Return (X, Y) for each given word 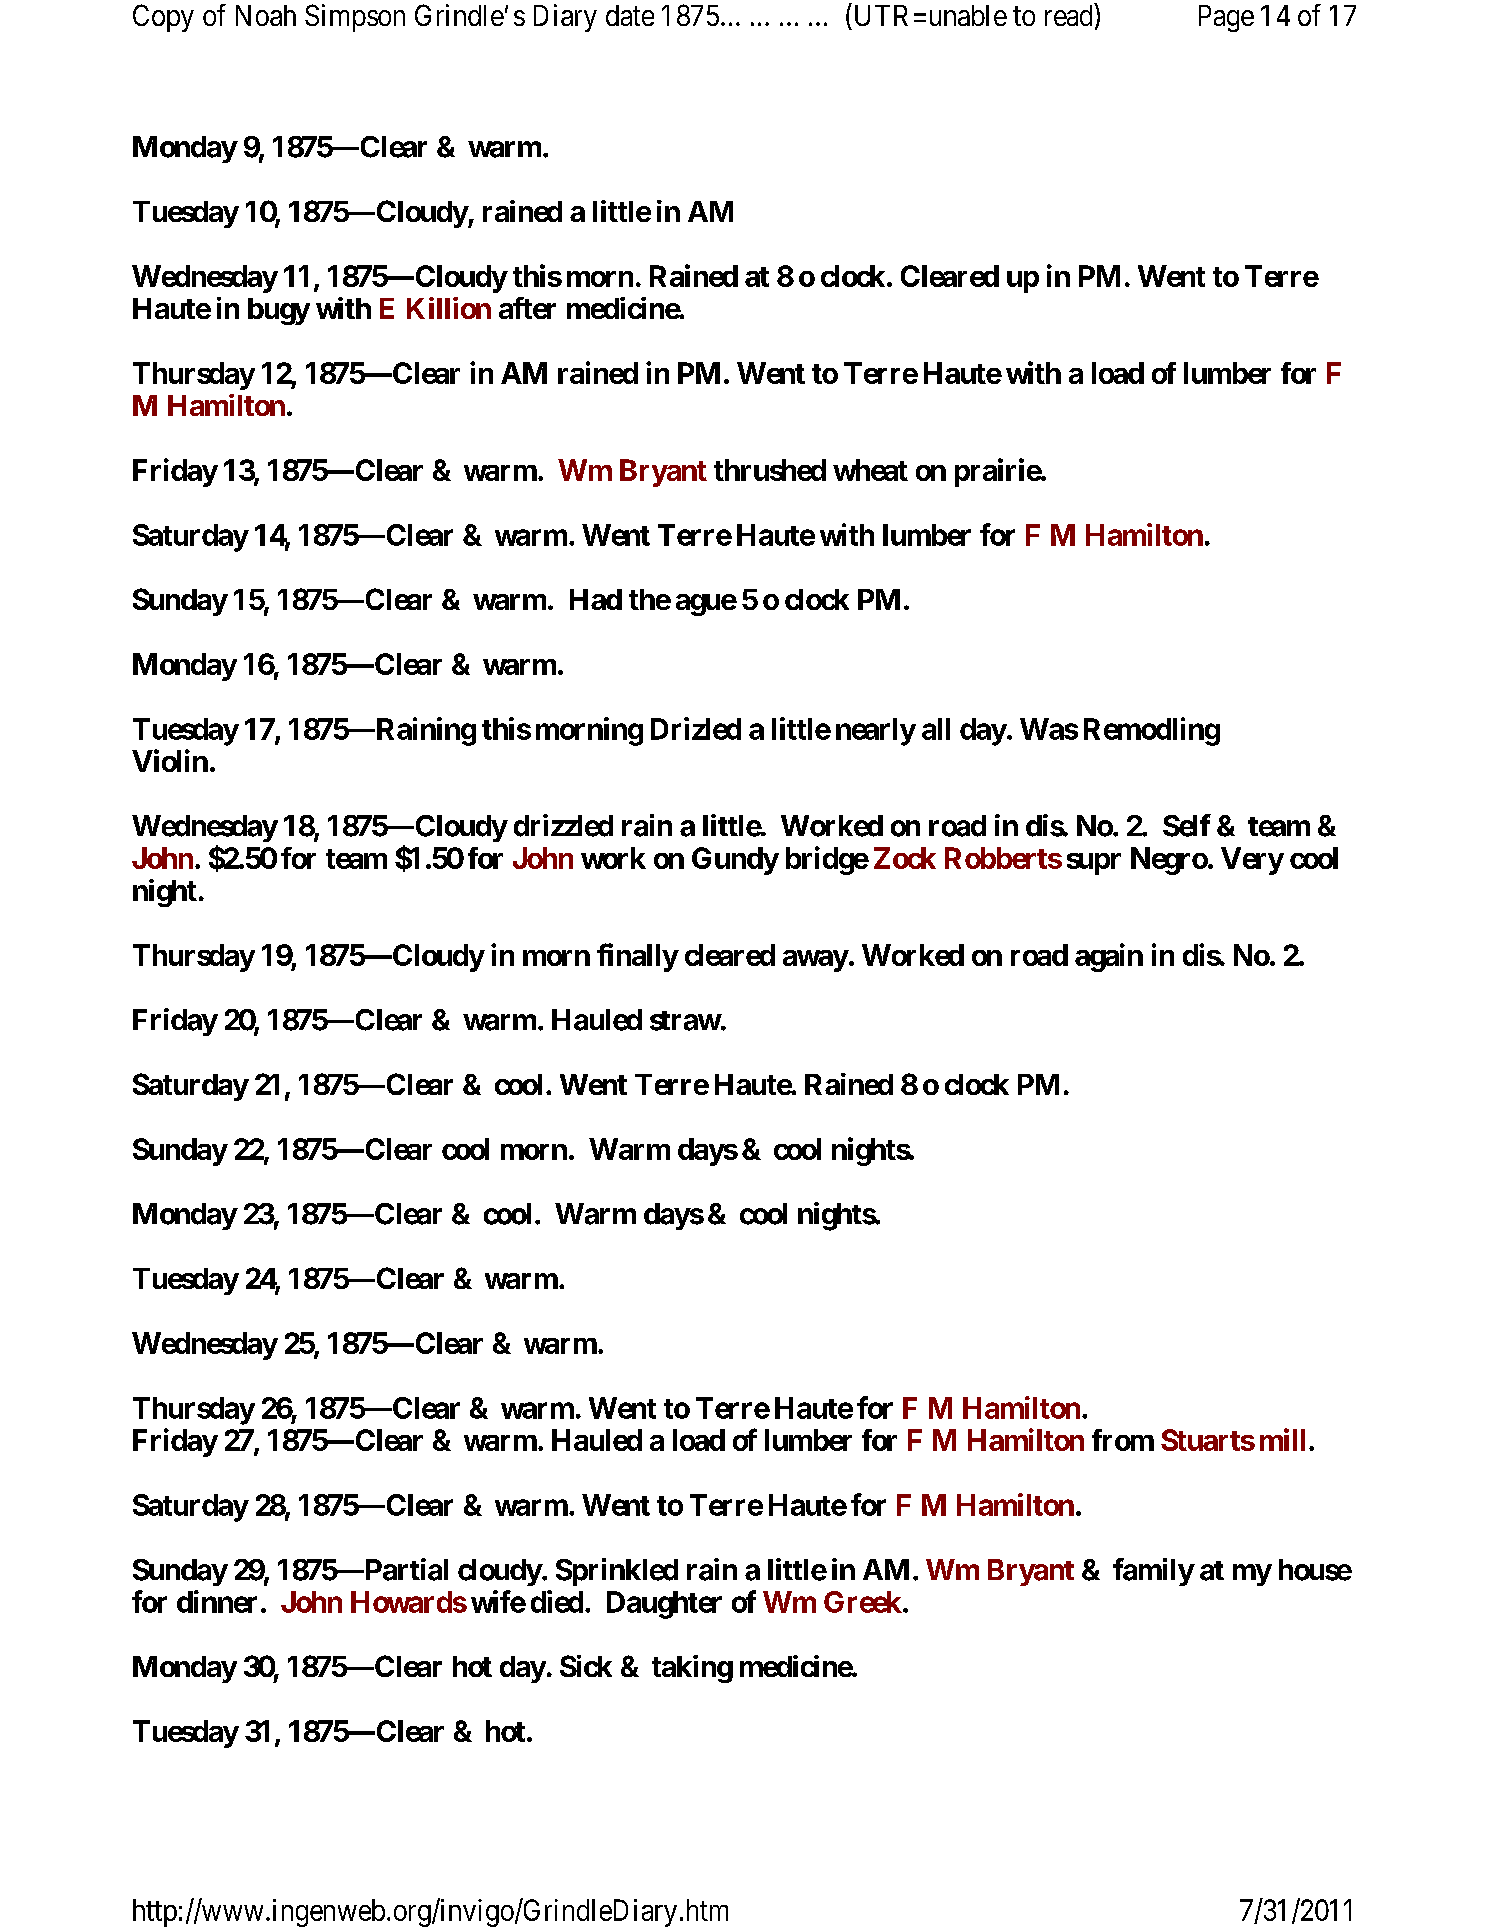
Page (1226, 18)
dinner (217, 1601)
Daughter (664, 1605)
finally (637, 957)
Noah (266, 15)
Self (1187, 825)
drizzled (563, 825)
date (630, 15)
